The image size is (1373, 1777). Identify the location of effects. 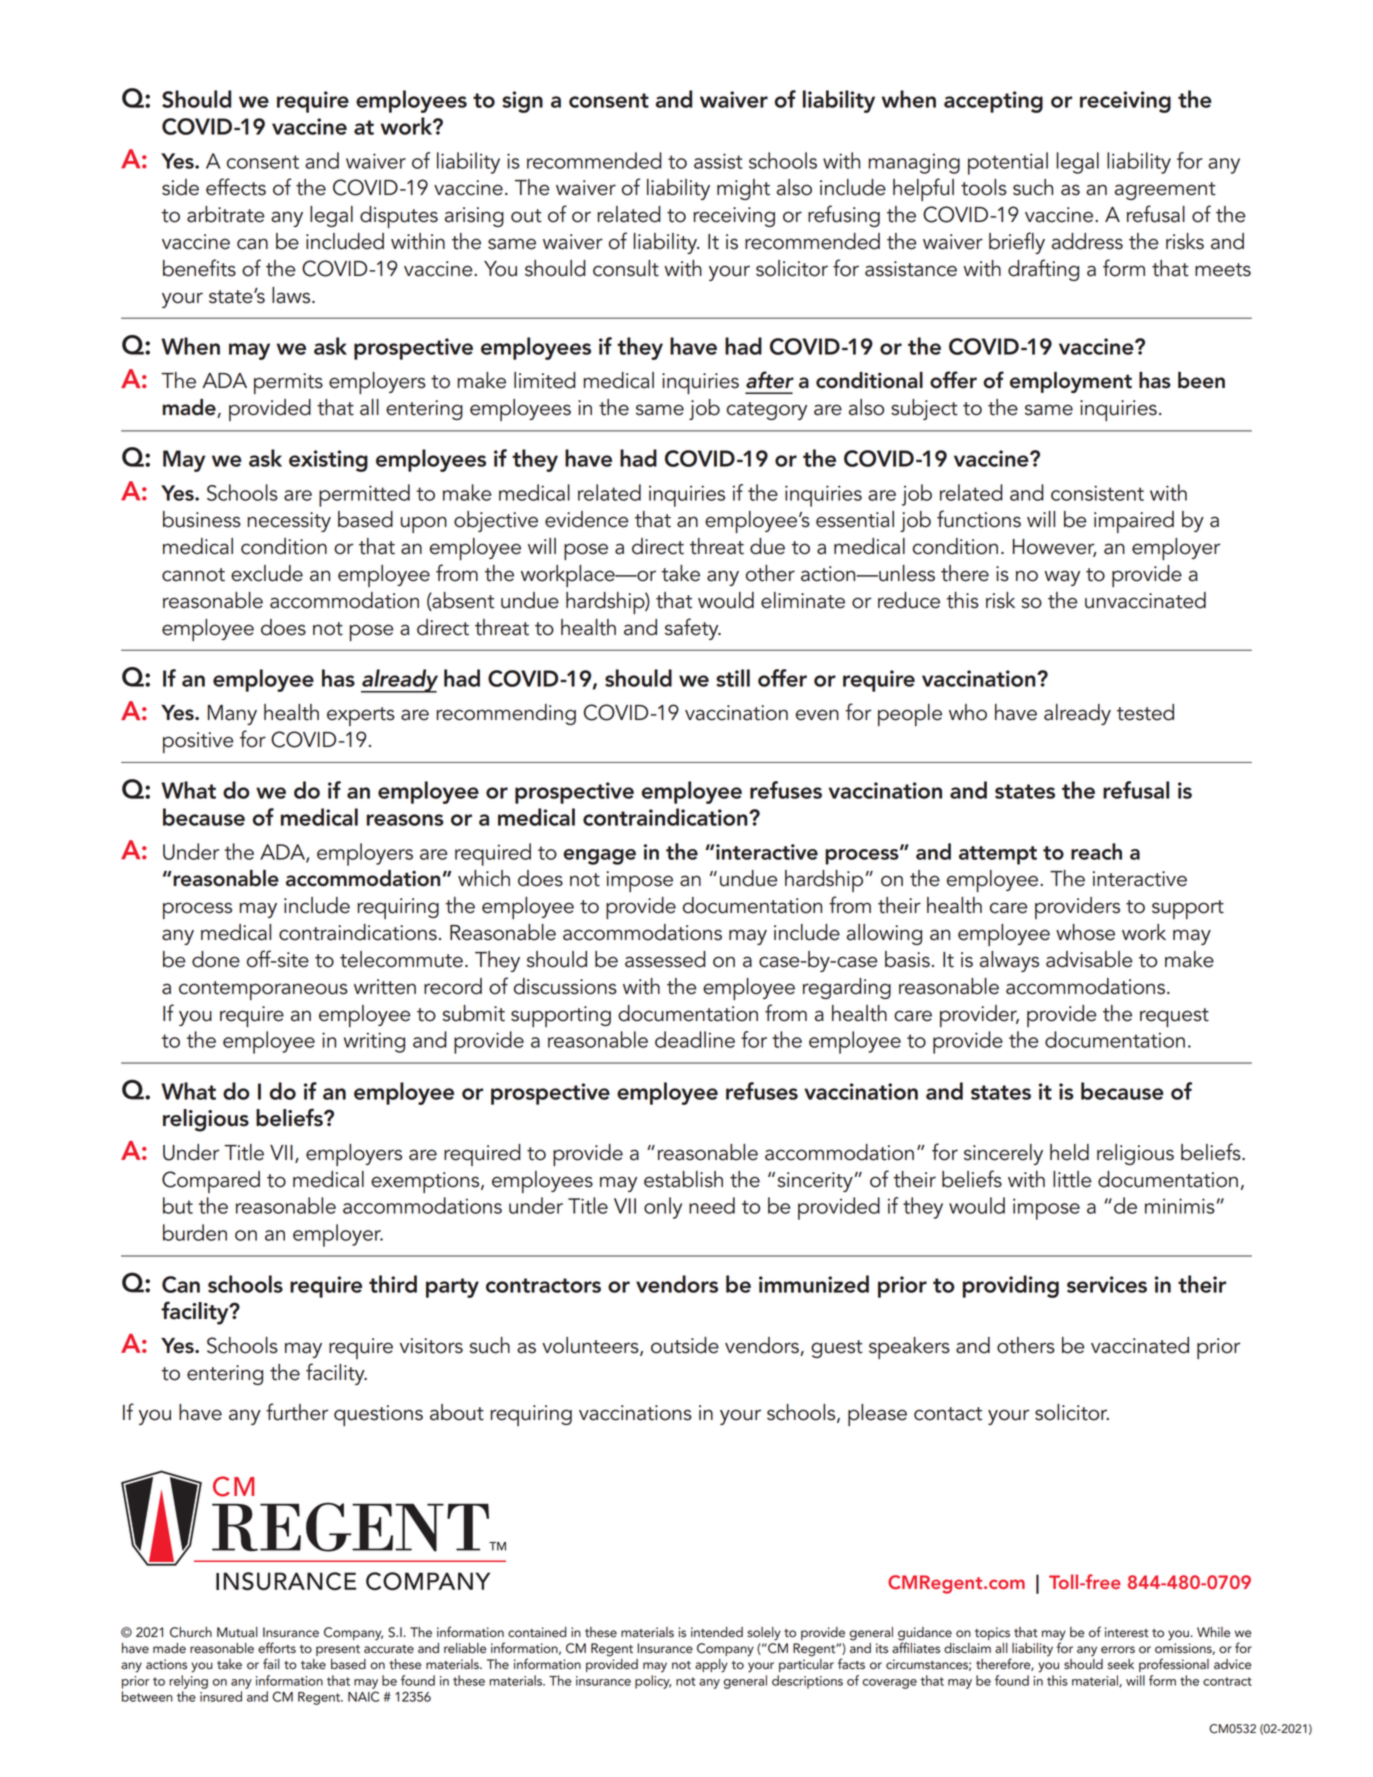
(236, 187).
